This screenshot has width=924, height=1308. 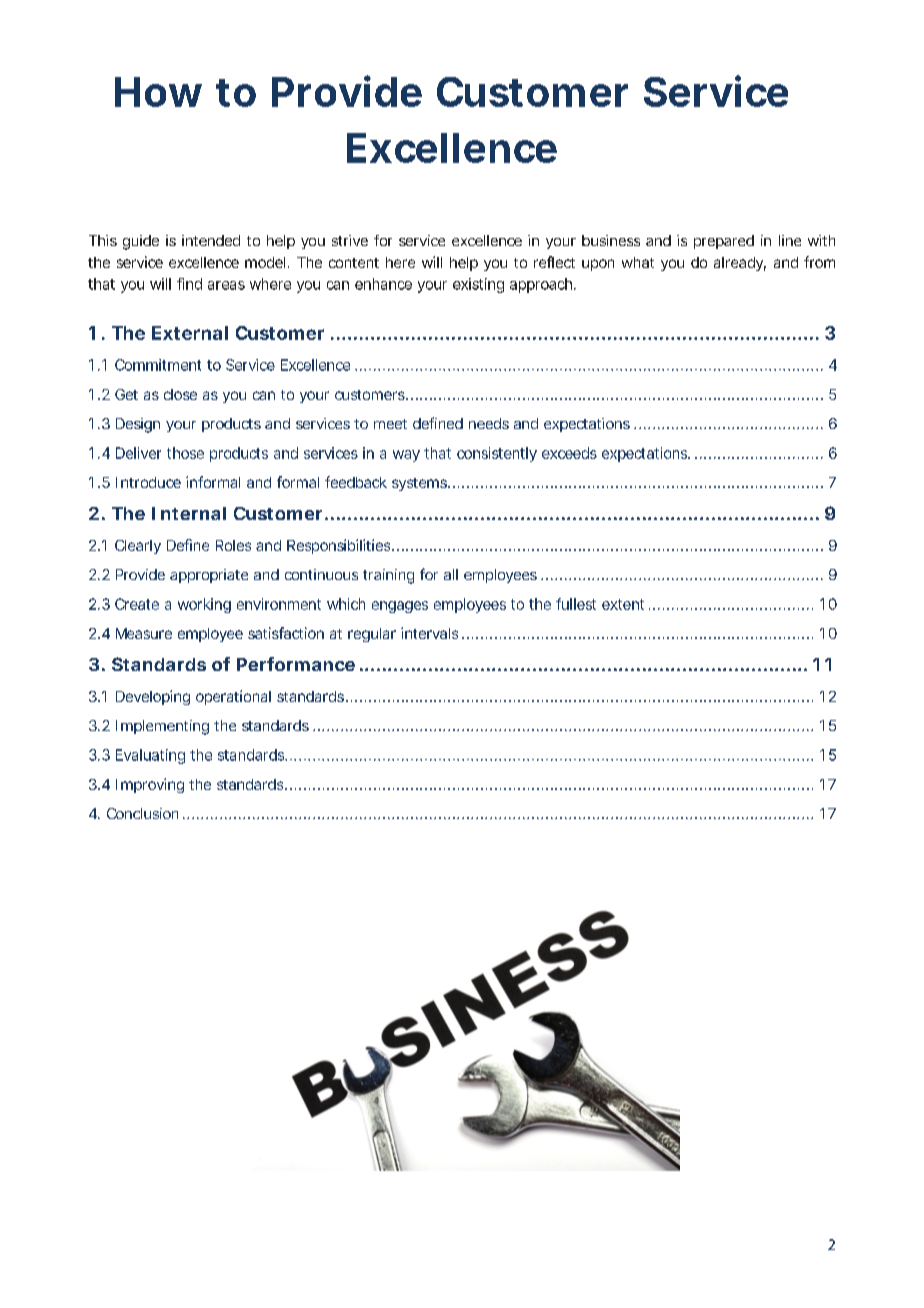 I want to click on prepared, so click(x=724, y=242).
